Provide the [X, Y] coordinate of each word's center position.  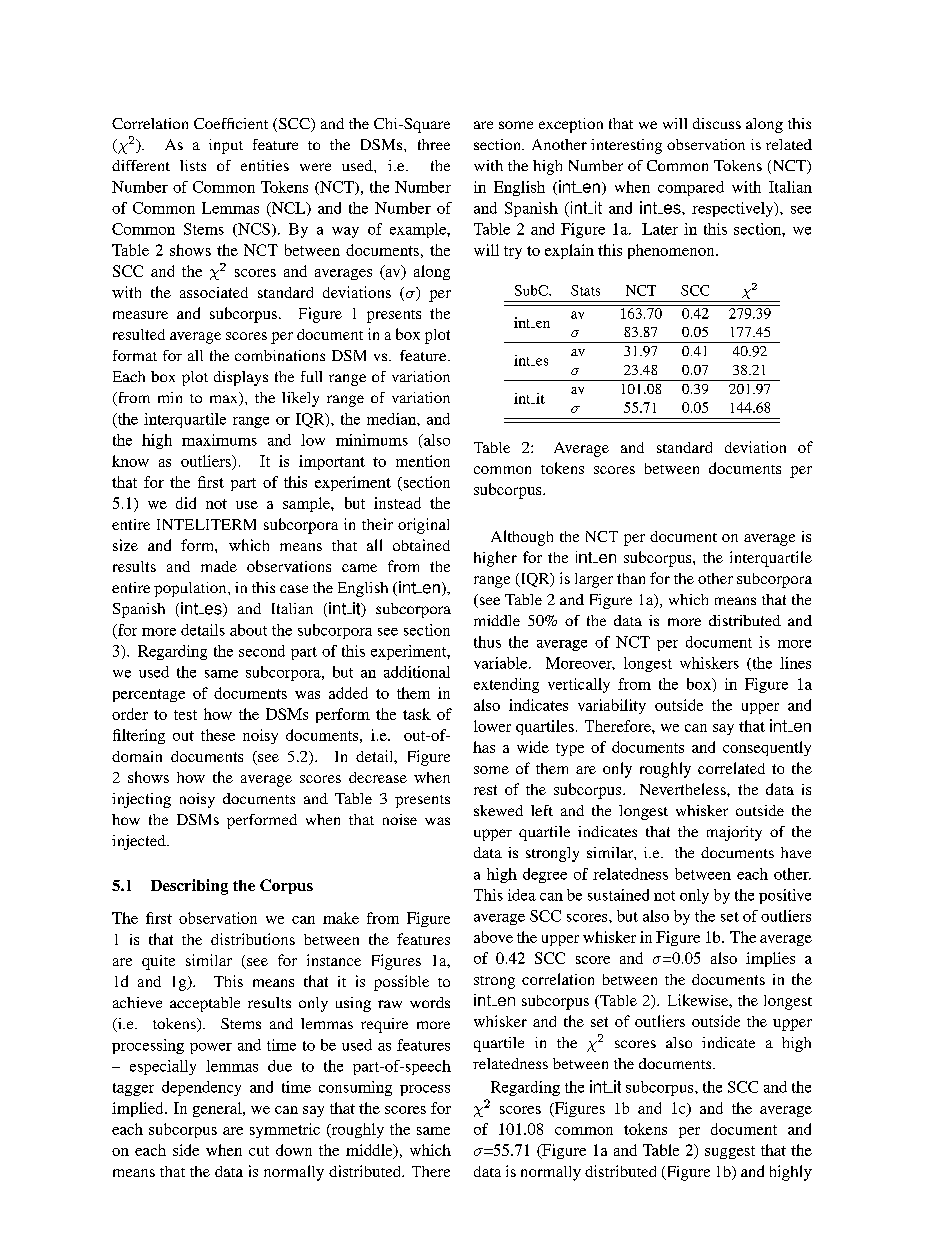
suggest [730, 1152]
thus [487, 642]
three [434, 144]
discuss [717, 123]
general [218, 1109]
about [248, 630]
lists [193, 165]
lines [795, 663]
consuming [355, 1088]
